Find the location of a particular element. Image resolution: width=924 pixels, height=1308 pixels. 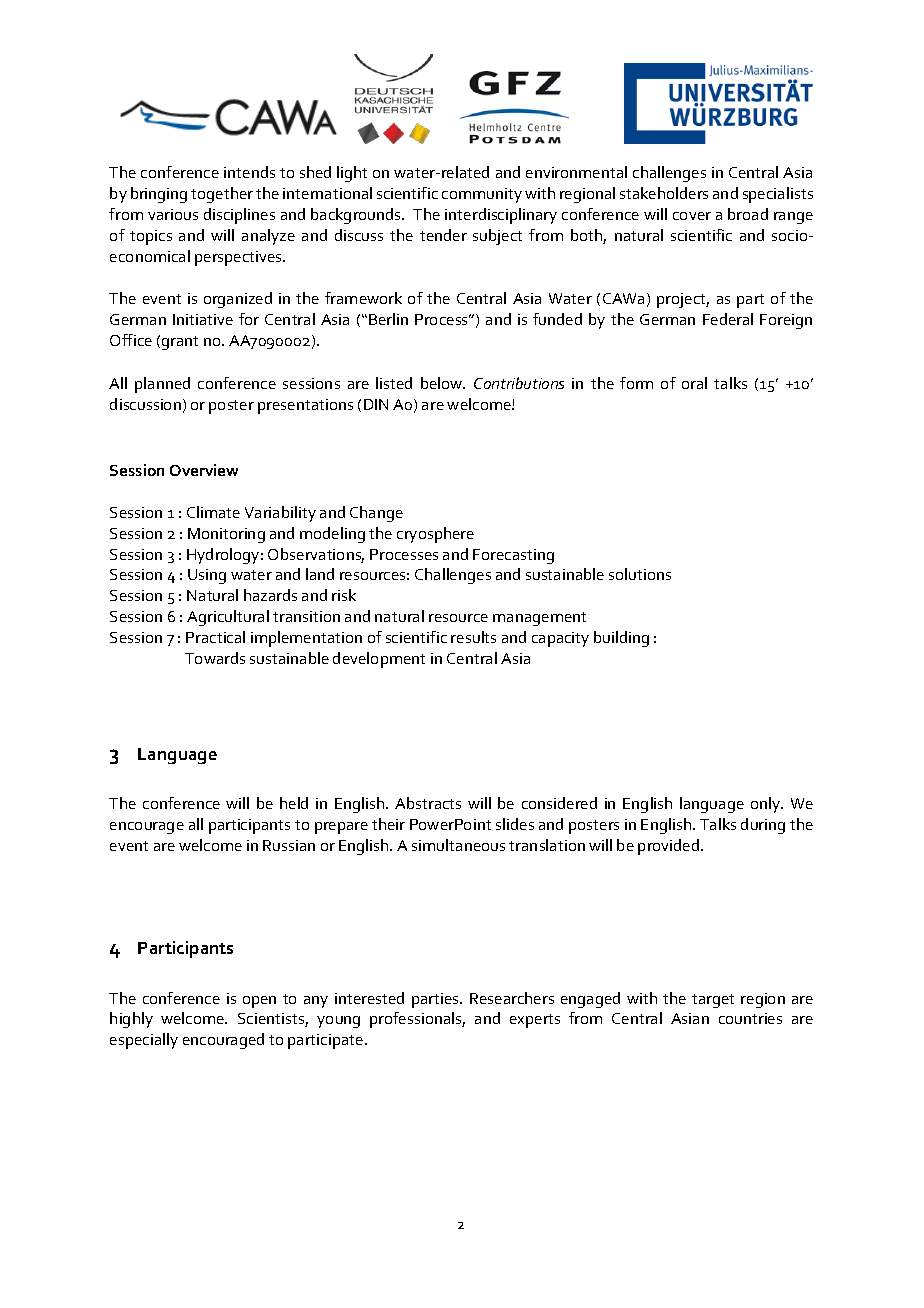

oral is located at coordinates (694, 383).
